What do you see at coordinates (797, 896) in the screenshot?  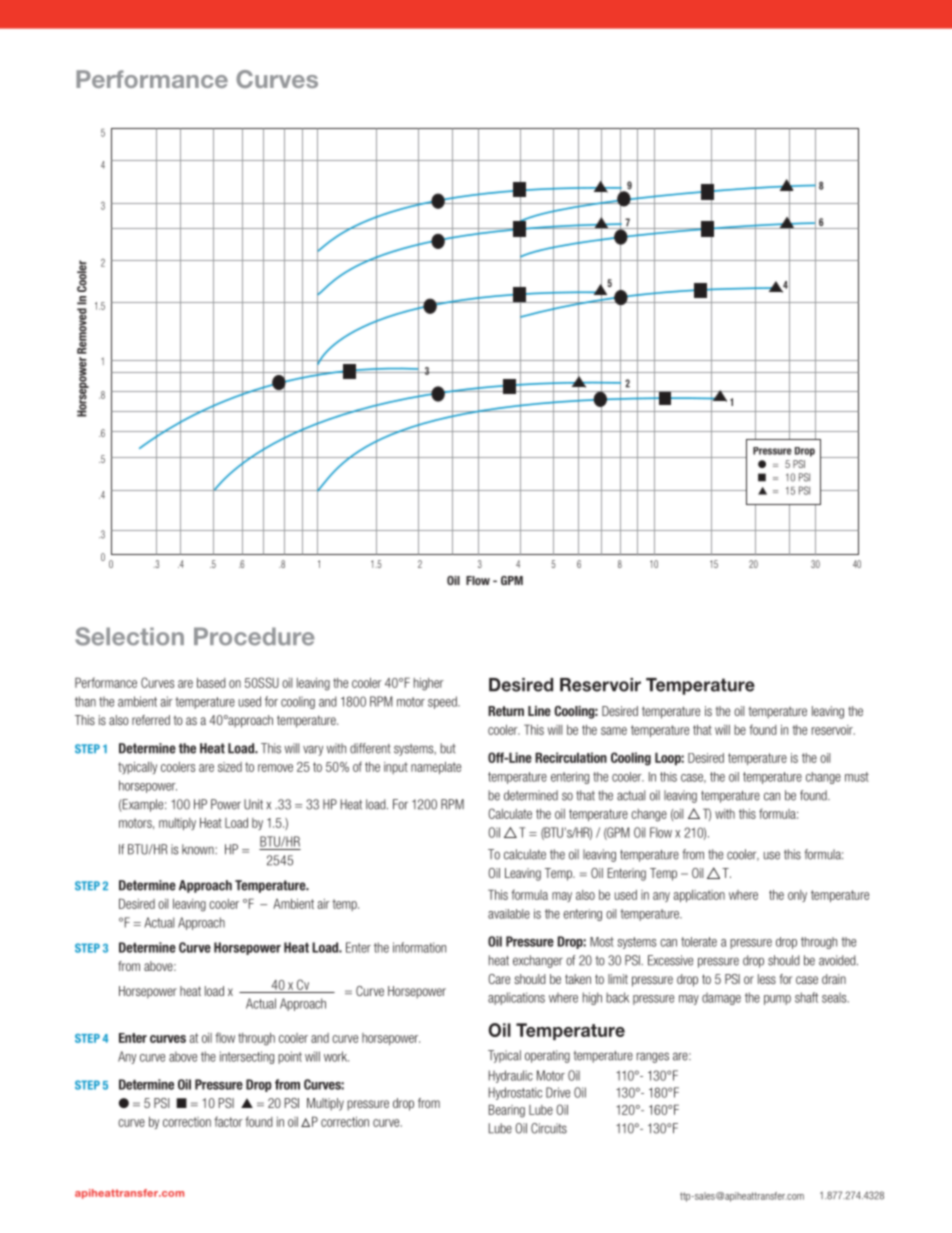 I see `only` at bounding box center [797, 896].
